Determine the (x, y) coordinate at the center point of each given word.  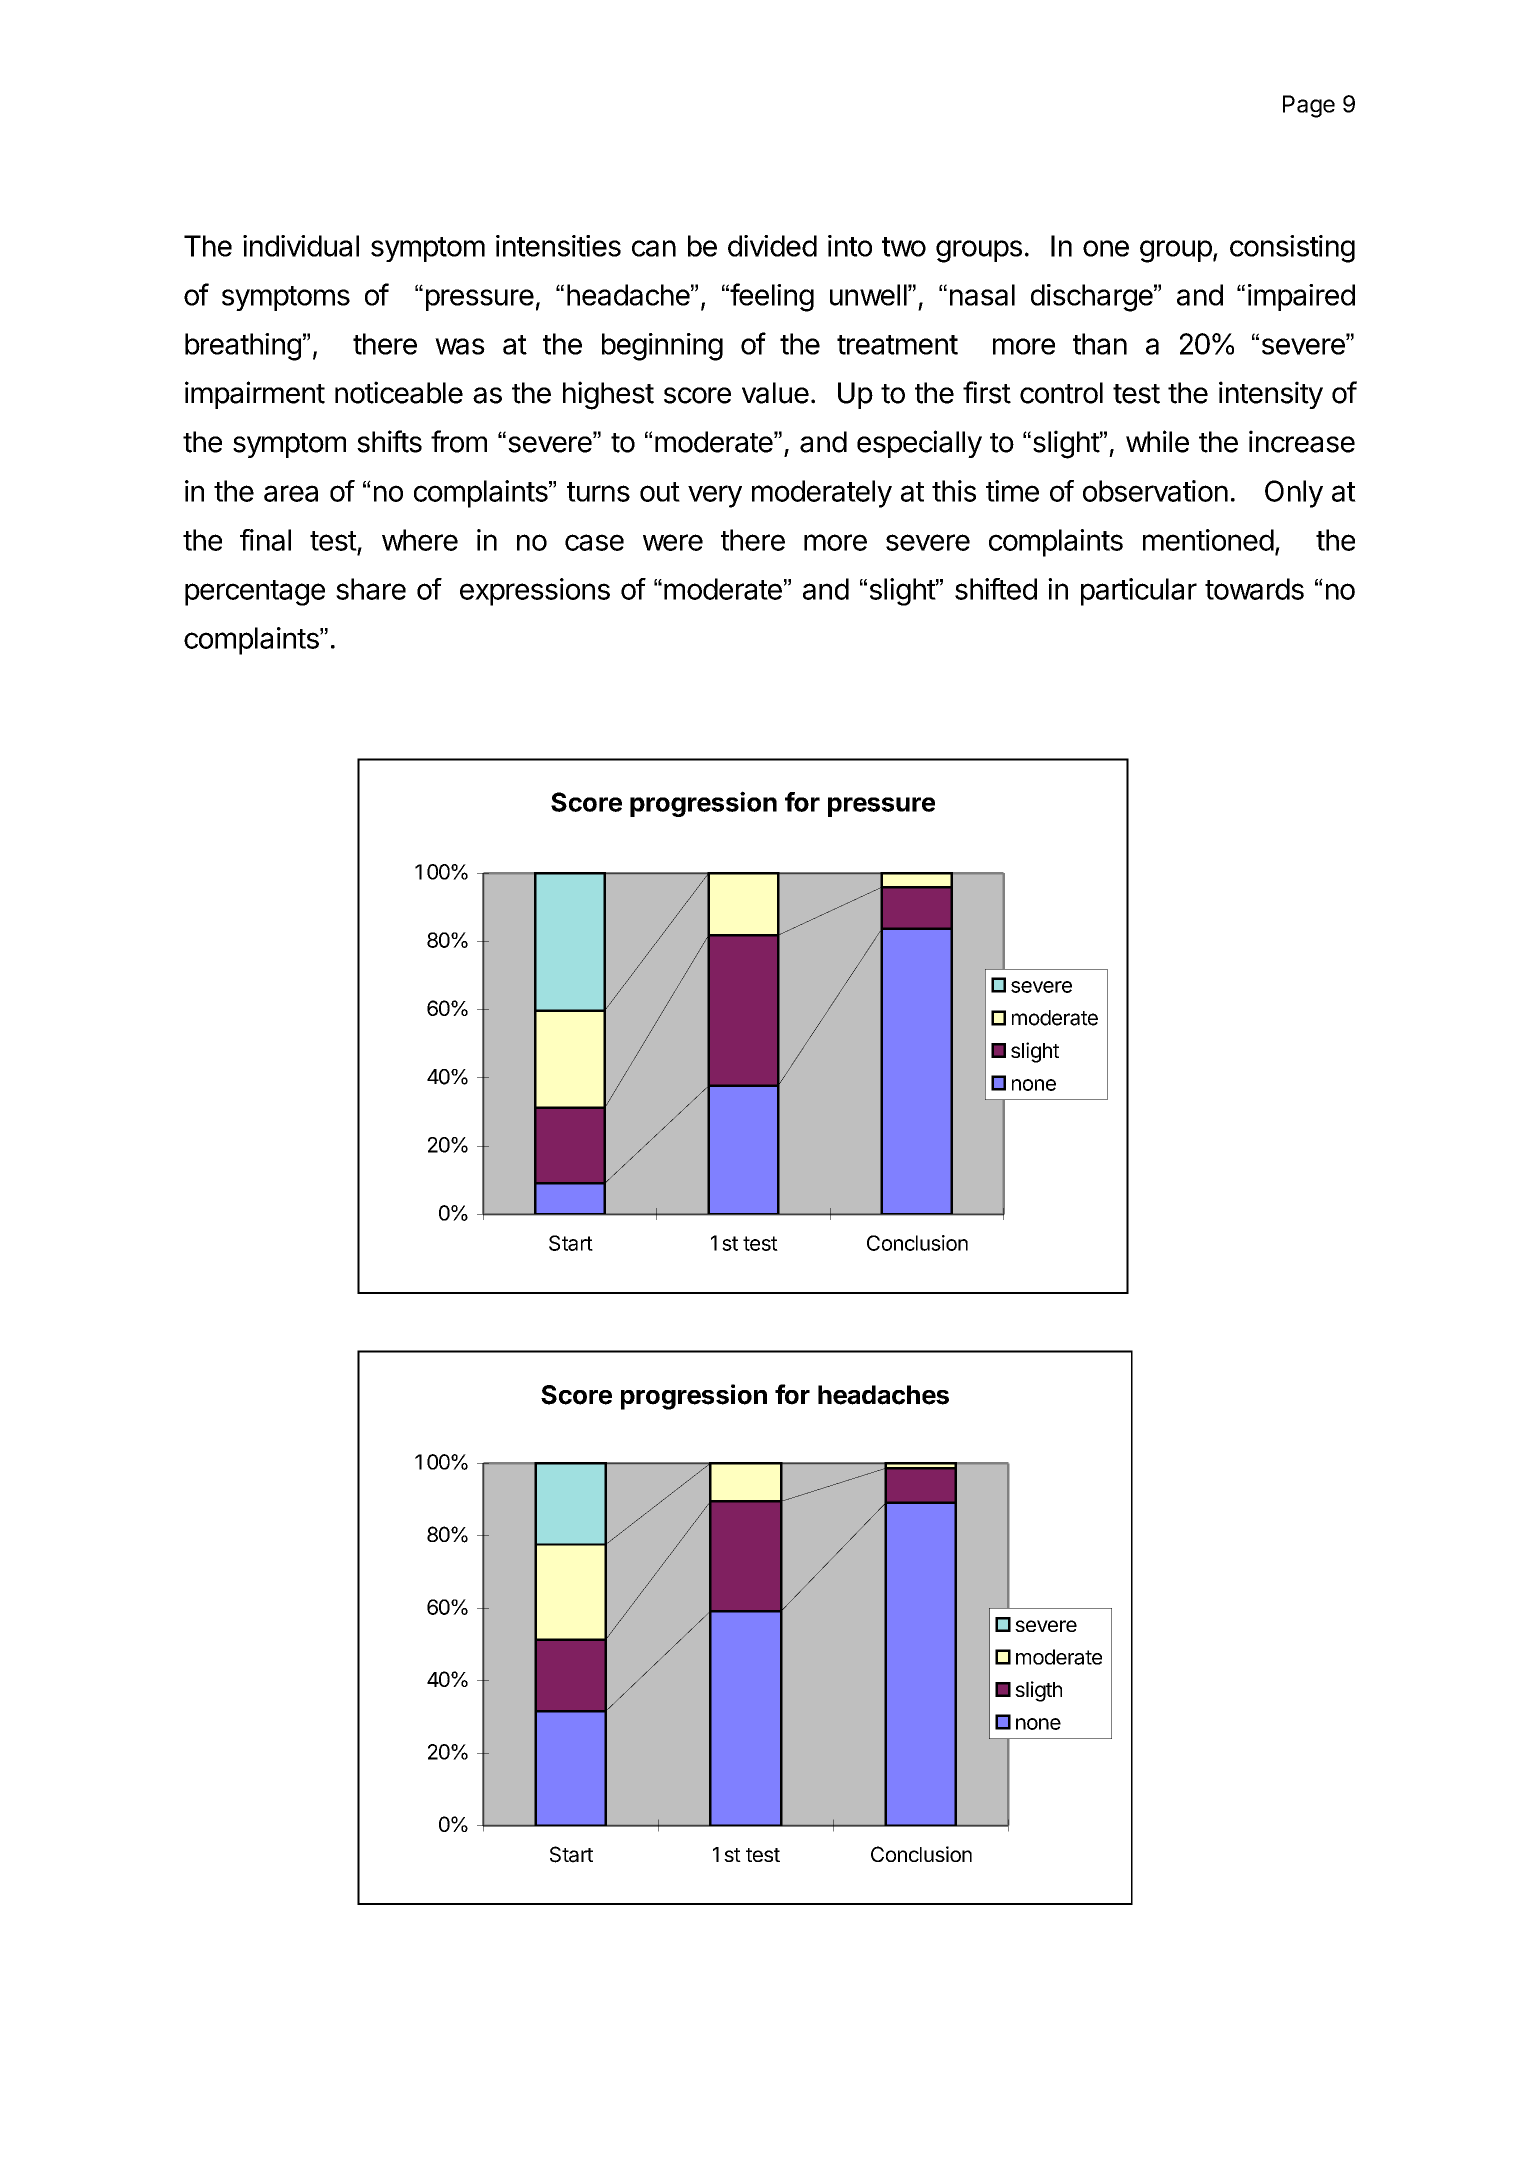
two (904, 247)
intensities (558, 246)
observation (1155, 491)
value (775, 393)
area (291, 493)
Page (1309, 106)
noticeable (399, 392)
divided (772, 246)
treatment (897, 345)
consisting (1292, 249)
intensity (1271, 395)
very (715, 496)
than (1100, 344)
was (460, 346)
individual (301, 246)
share (371, 589)
